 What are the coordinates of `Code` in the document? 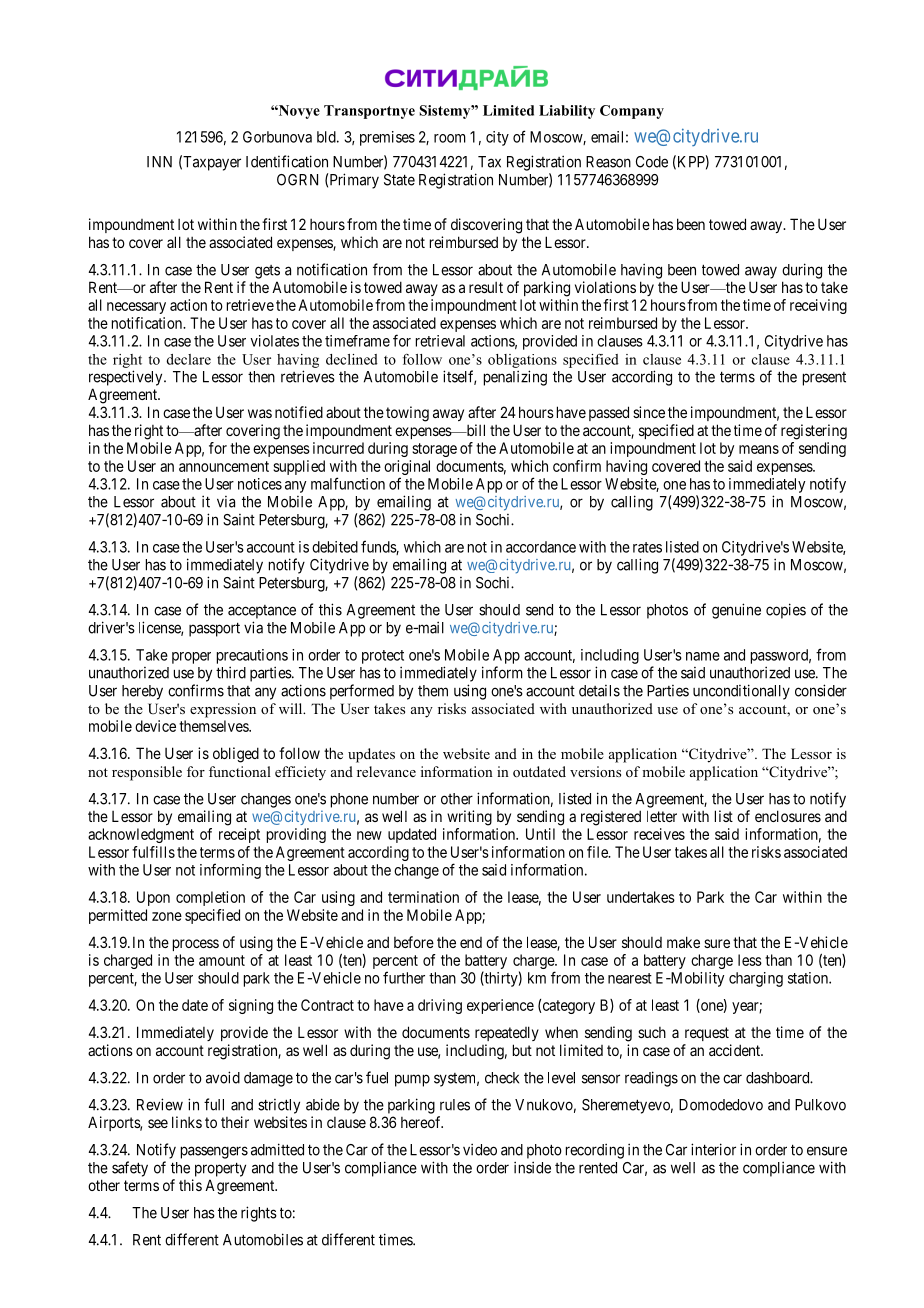 It's located at (652, 162).
